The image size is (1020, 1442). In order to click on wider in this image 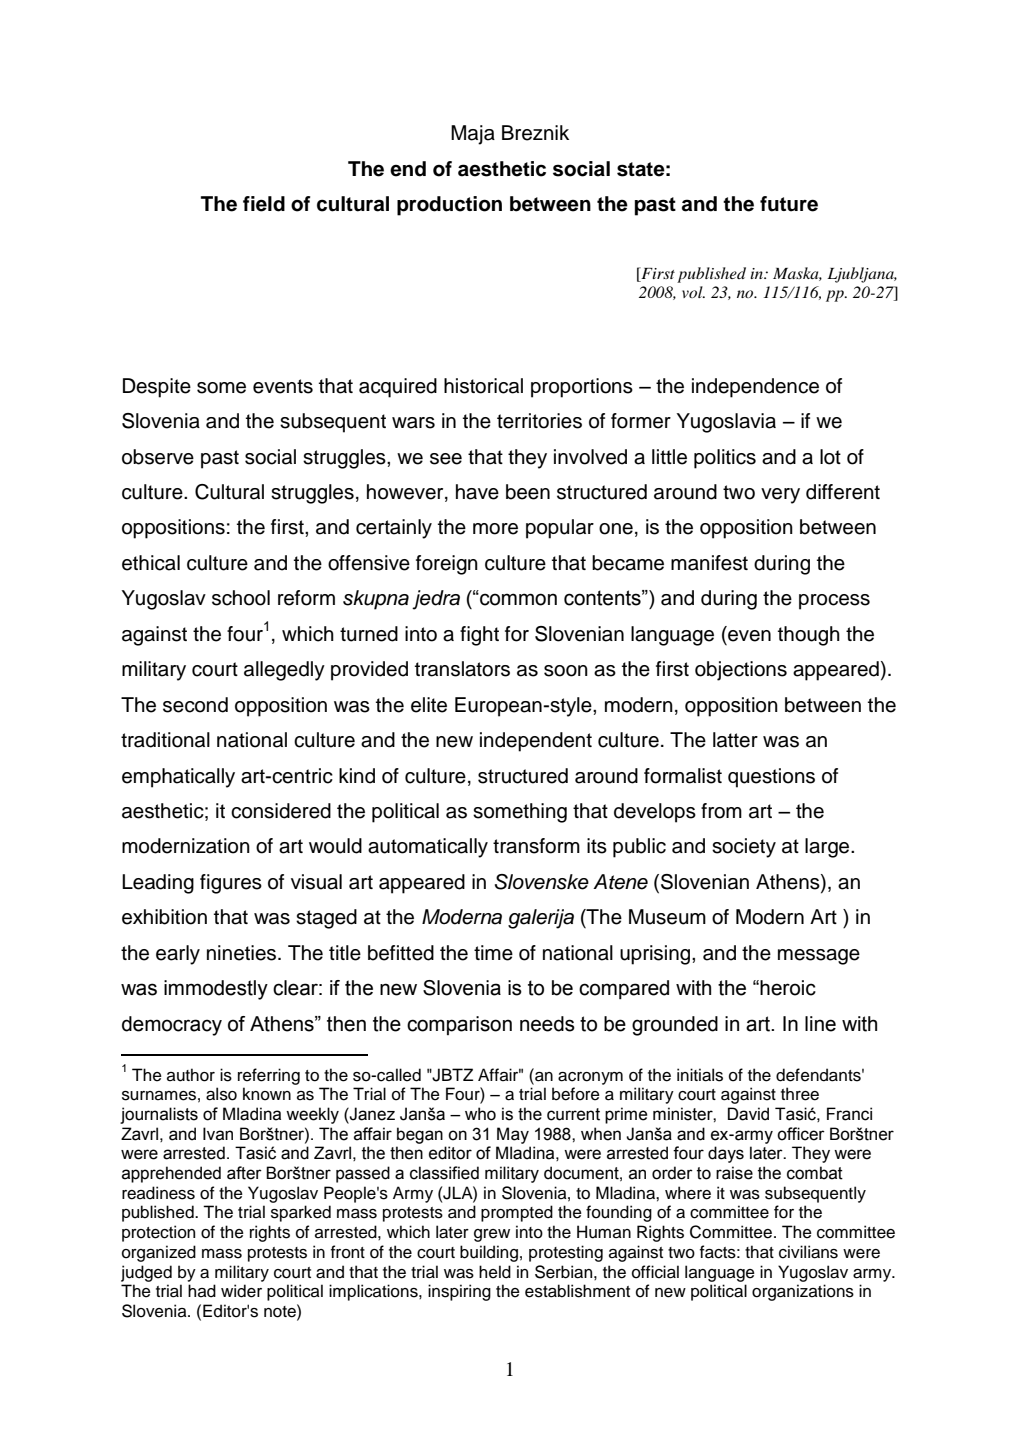, I will do `click(241, 1291)`.
